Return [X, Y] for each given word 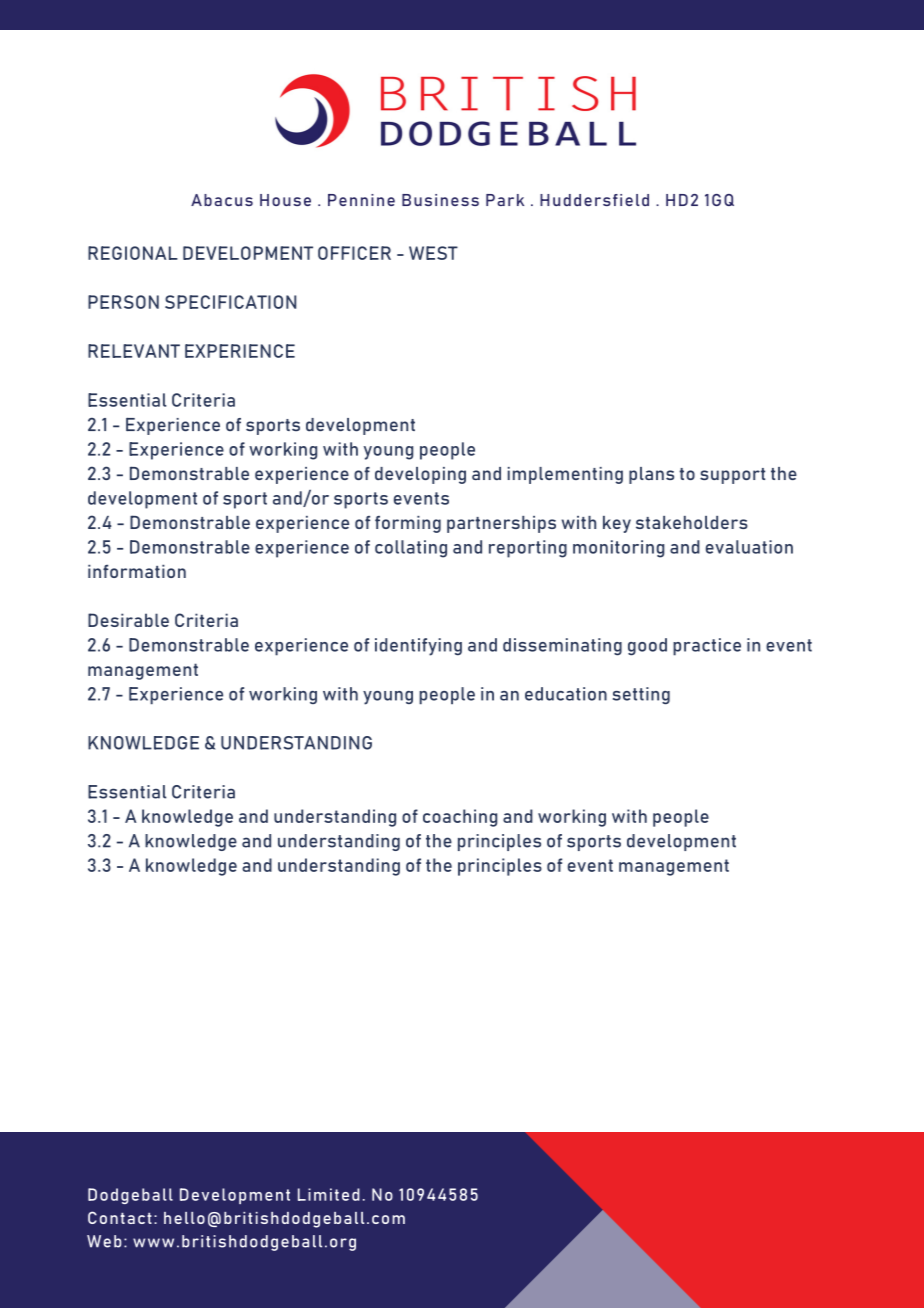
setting [641, 695]
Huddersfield [594, 200]
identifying [418, 647]
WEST [433, 253]
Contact [120, 1217]
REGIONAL [133, 253]
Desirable [128, 620]
